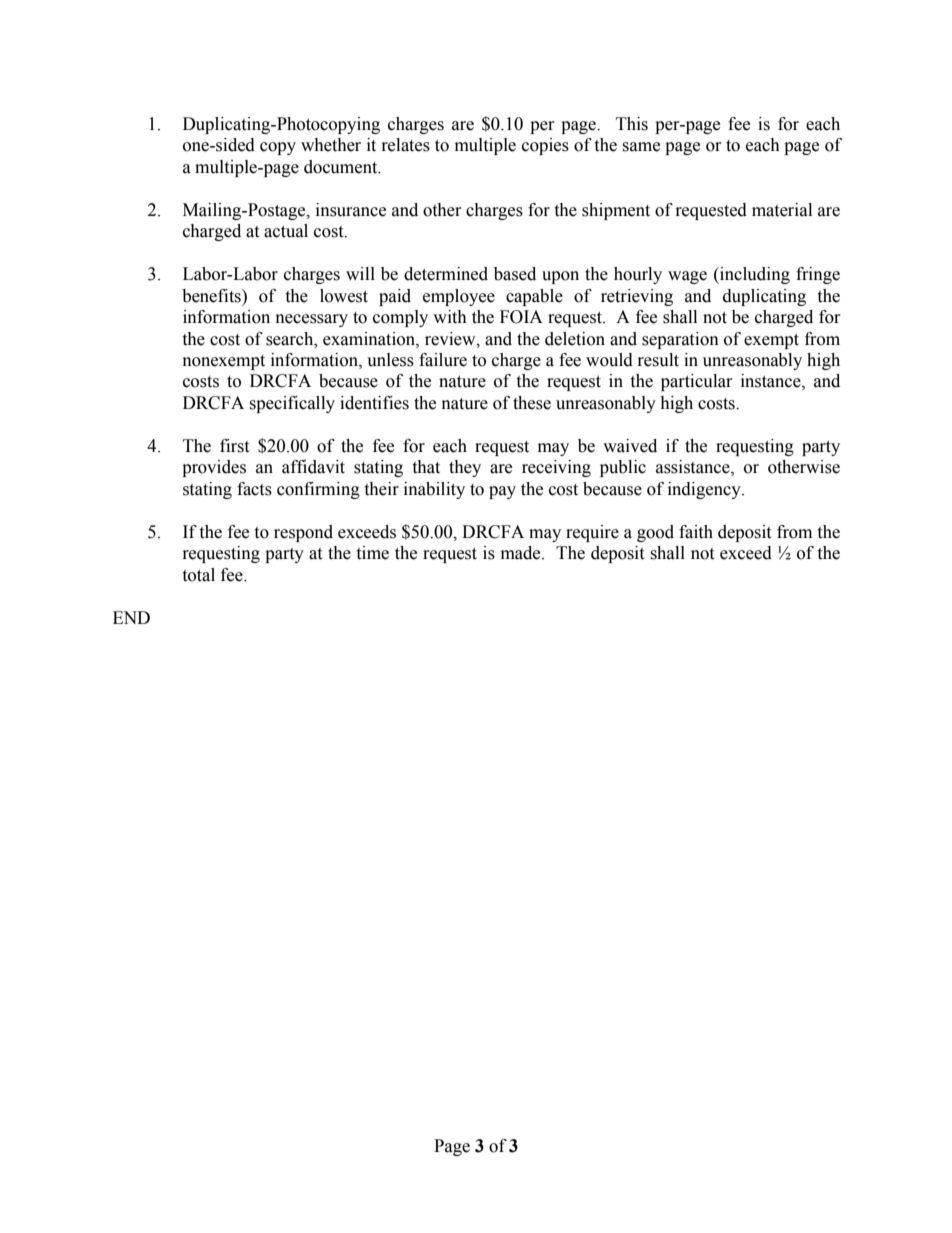  What do you see at coordinates (443, 360) in the document?
I see `failure` at bounding box center [443, 360].
